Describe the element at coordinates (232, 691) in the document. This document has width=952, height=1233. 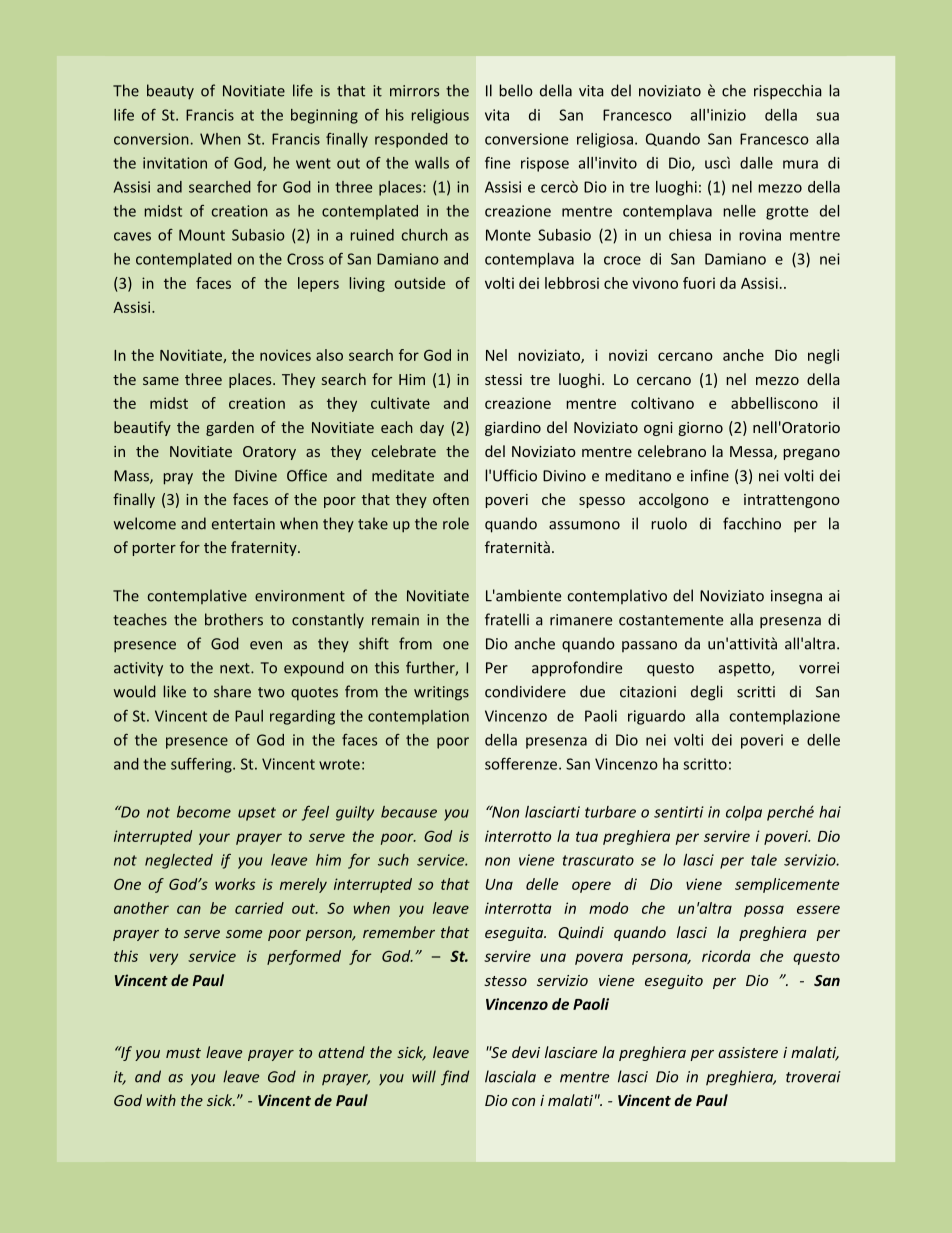
I see `share` at that location.
